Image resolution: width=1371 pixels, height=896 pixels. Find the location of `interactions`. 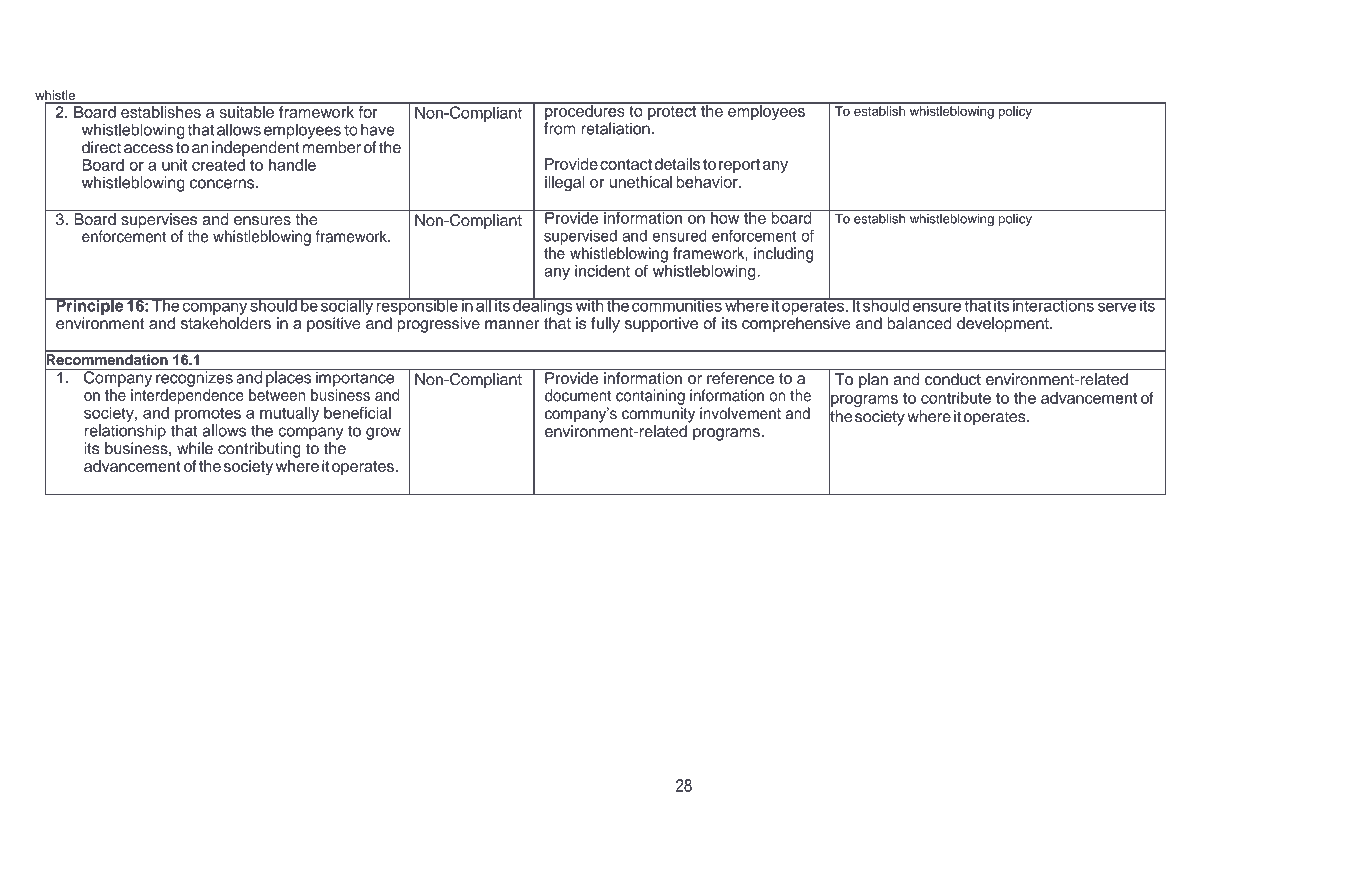

interactions is located at coordinates (1053, 305).
